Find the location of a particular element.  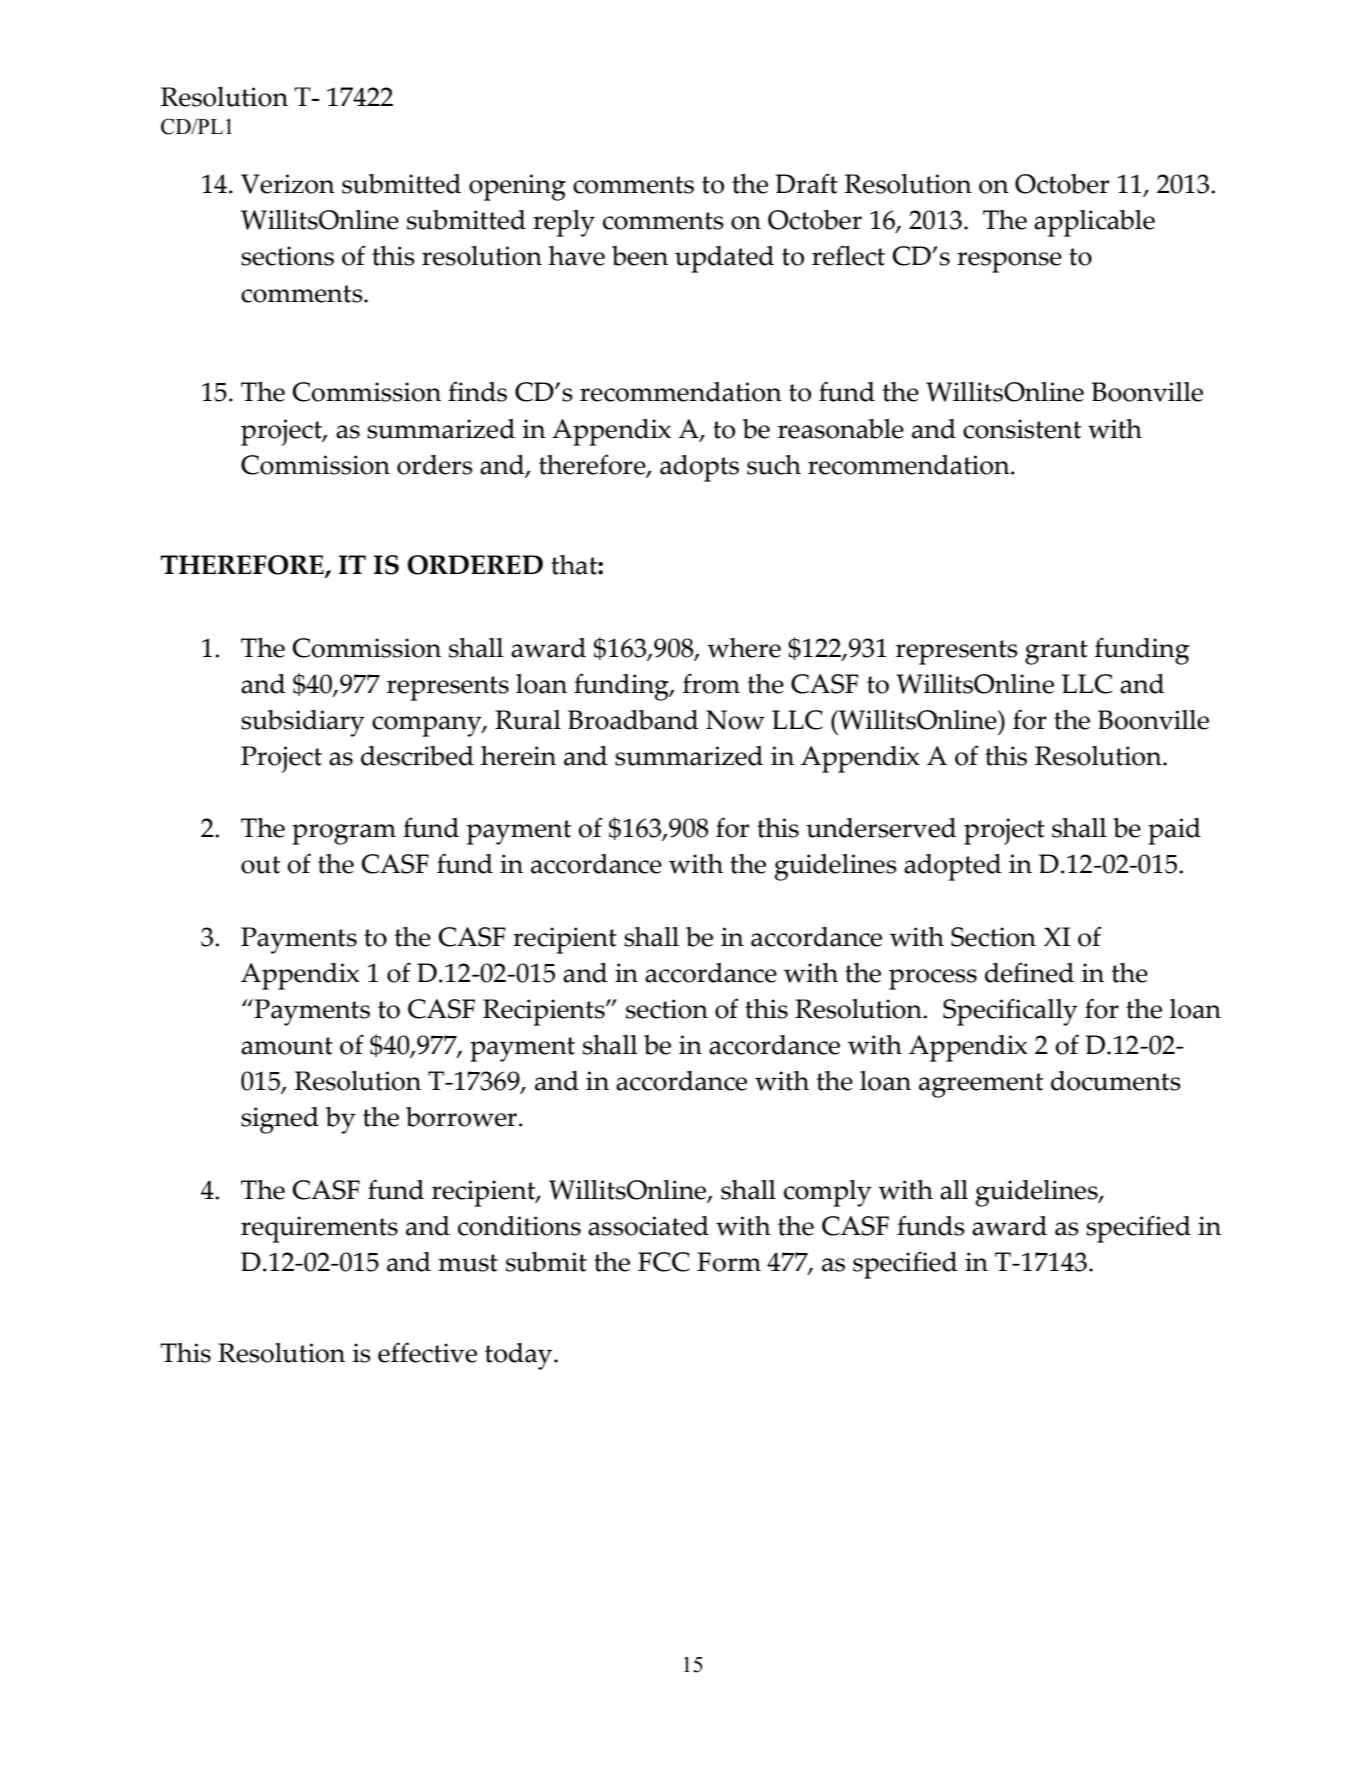

grant is located at coordinates (1056, 652).
